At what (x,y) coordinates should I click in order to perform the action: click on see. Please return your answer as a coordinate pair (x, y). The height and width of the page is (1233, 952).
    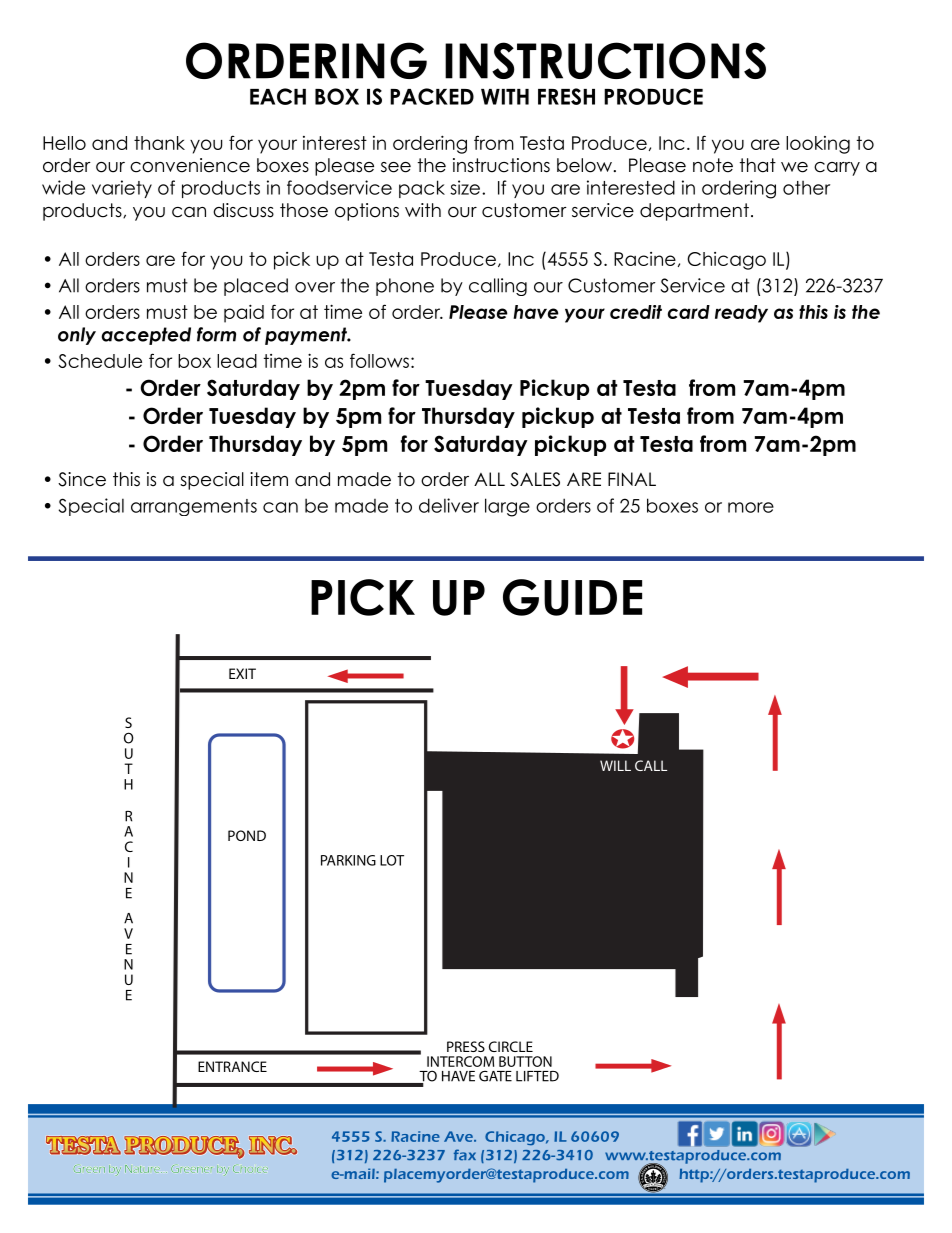
    Looking at the image, I should click on (396, 167).
